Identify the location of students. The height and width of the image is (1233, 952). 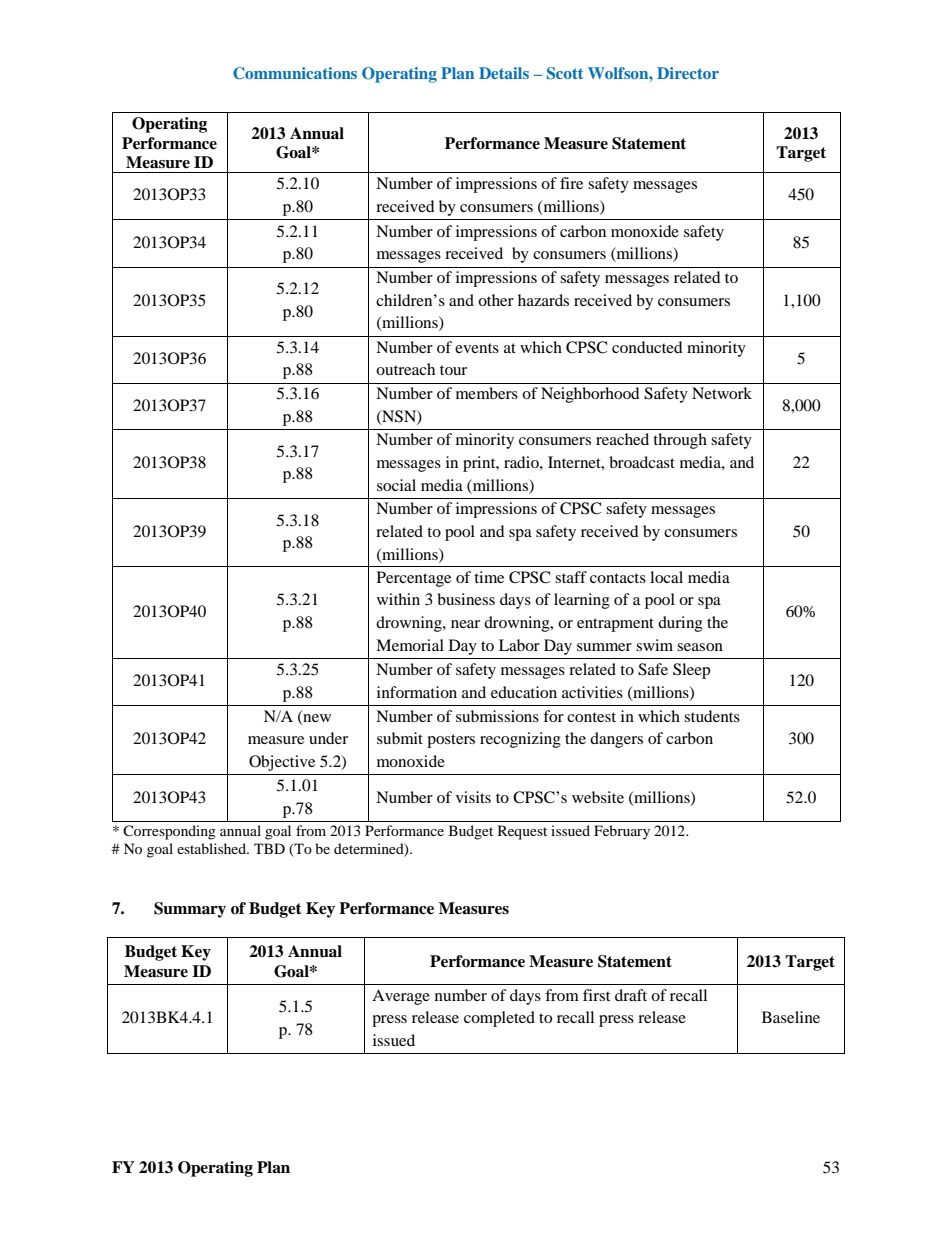
(712, 716).
